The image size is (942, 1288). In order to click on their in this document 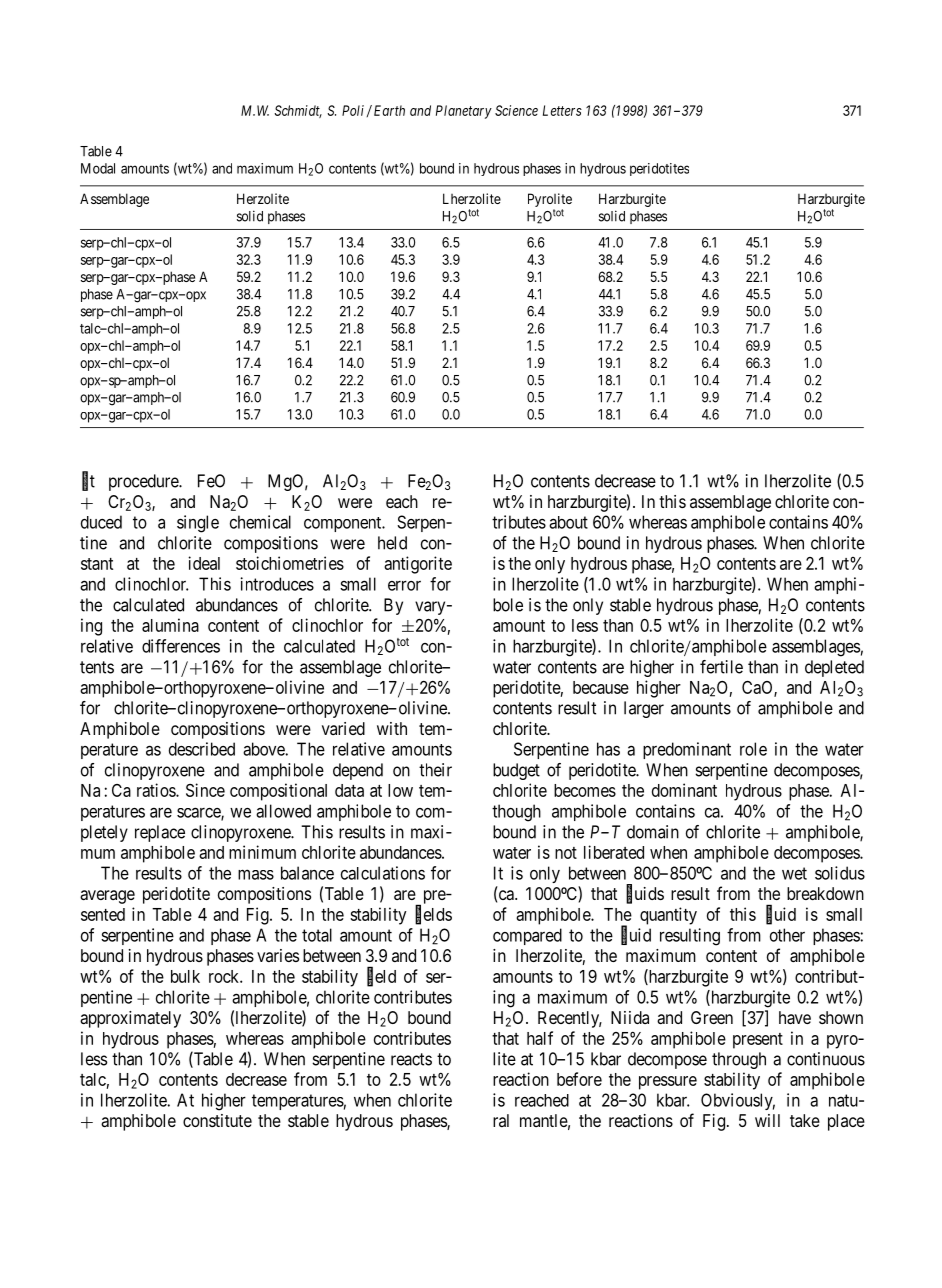, I will do `click(435, 770)`.
